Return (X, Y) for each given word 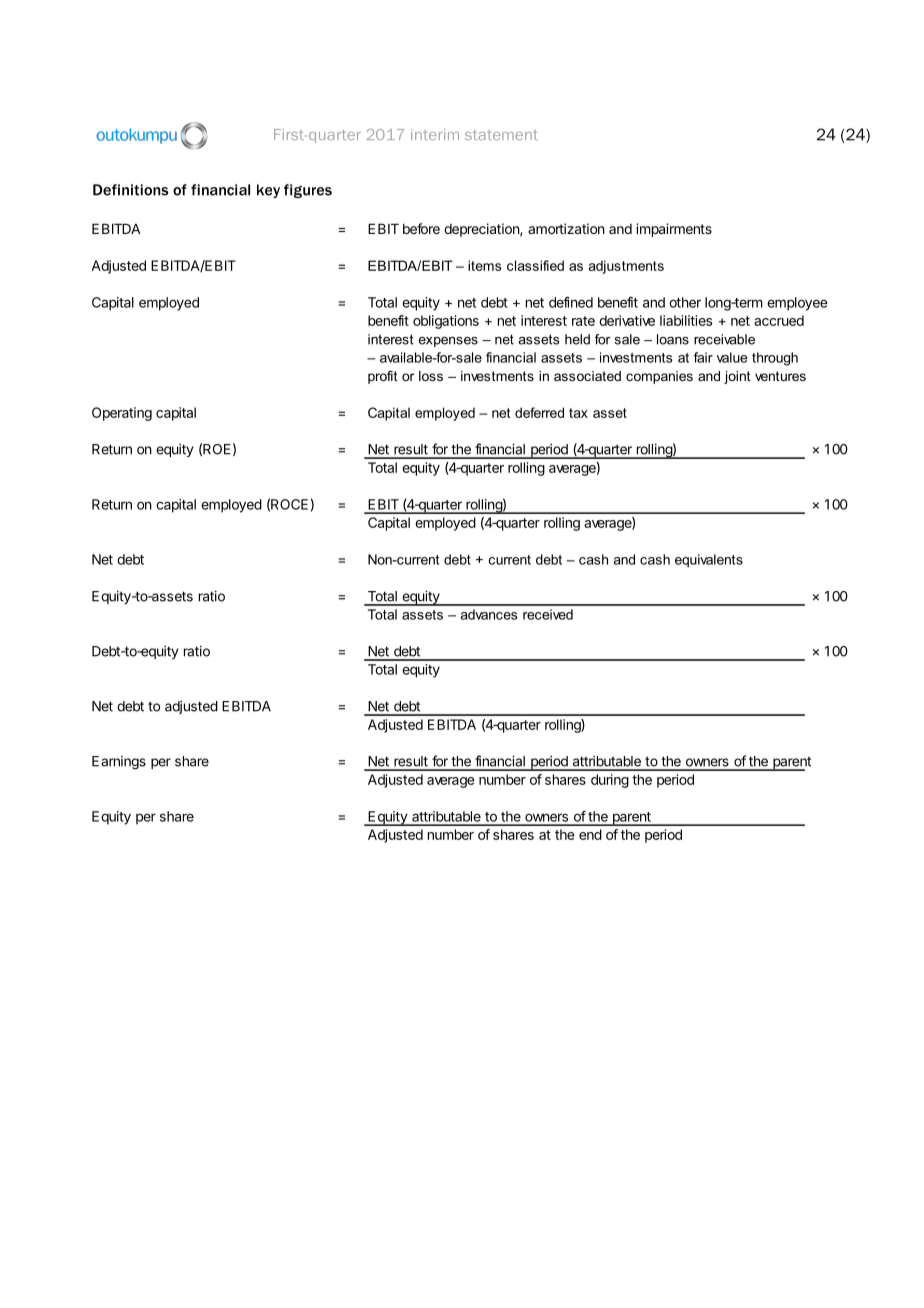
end (590, 834)
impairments (674, 230)
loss (431, 376)
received (548, 614)
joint (737, 377)
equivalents (709, 561)
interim (435, 134)
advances (489, 614)
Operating (122, 414)
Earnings (119, 763)
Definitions (130, 190)
